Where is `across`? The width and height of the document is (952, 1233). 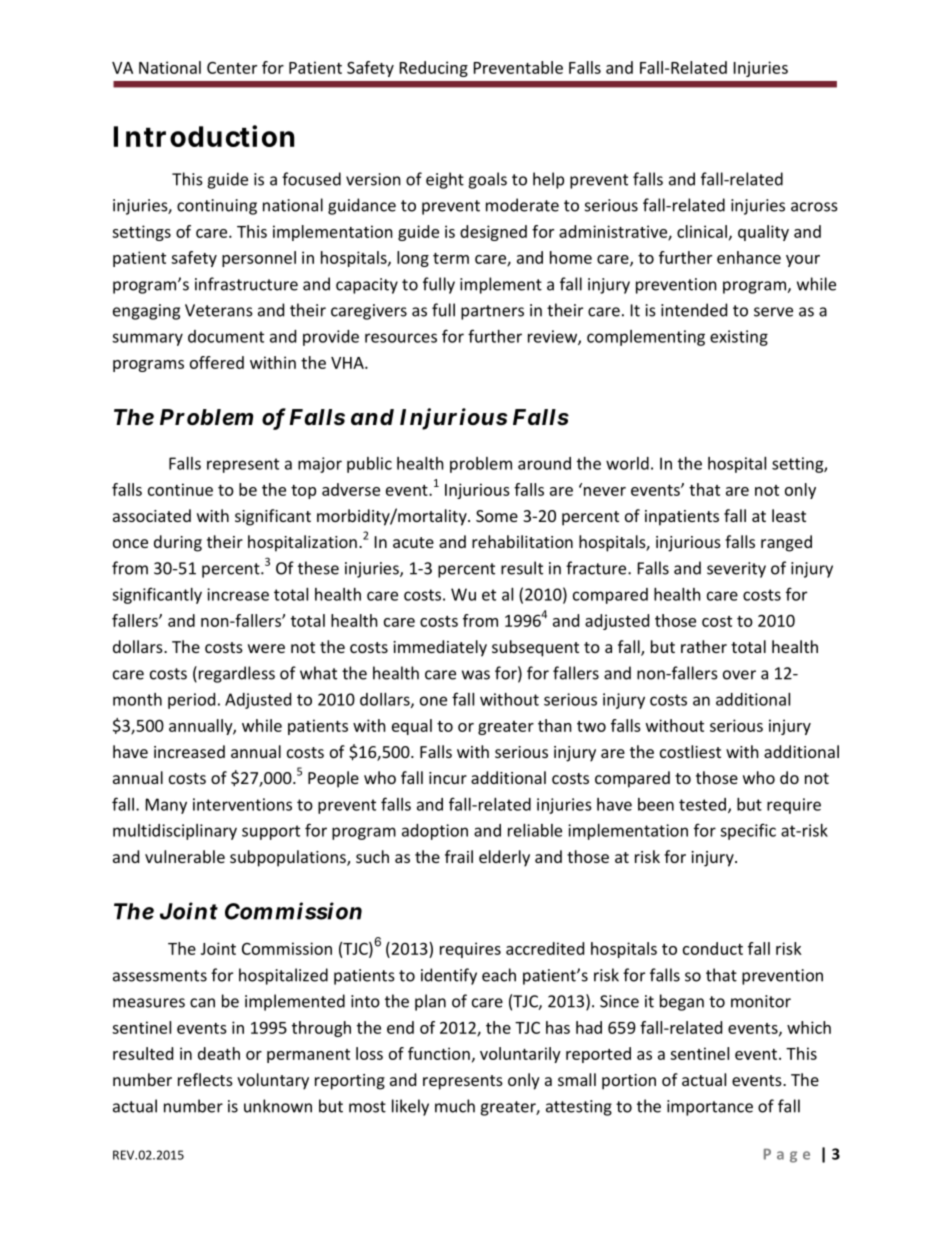
across is located at coordinates (814, 207).
